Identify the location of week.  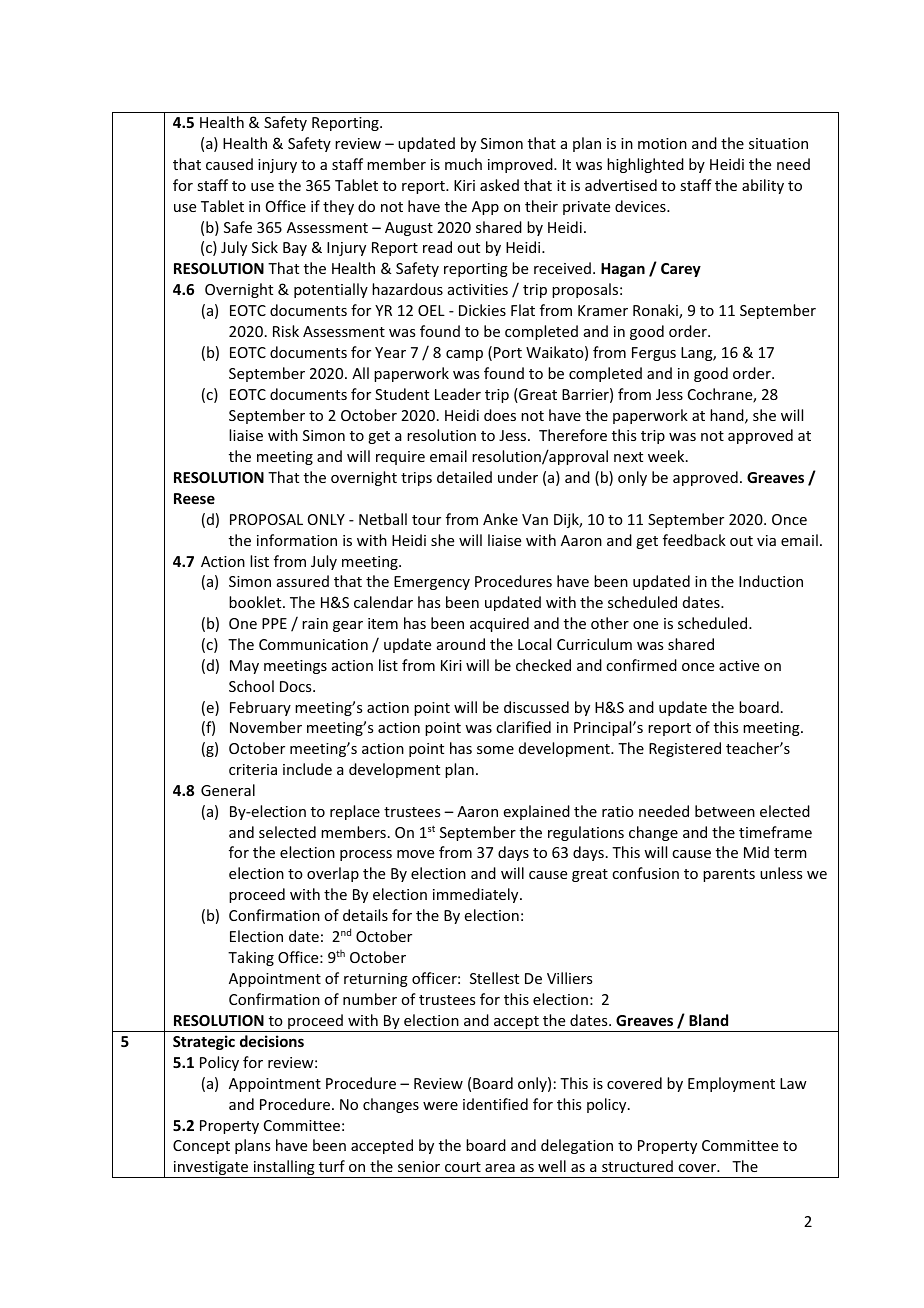
(667, 456).
